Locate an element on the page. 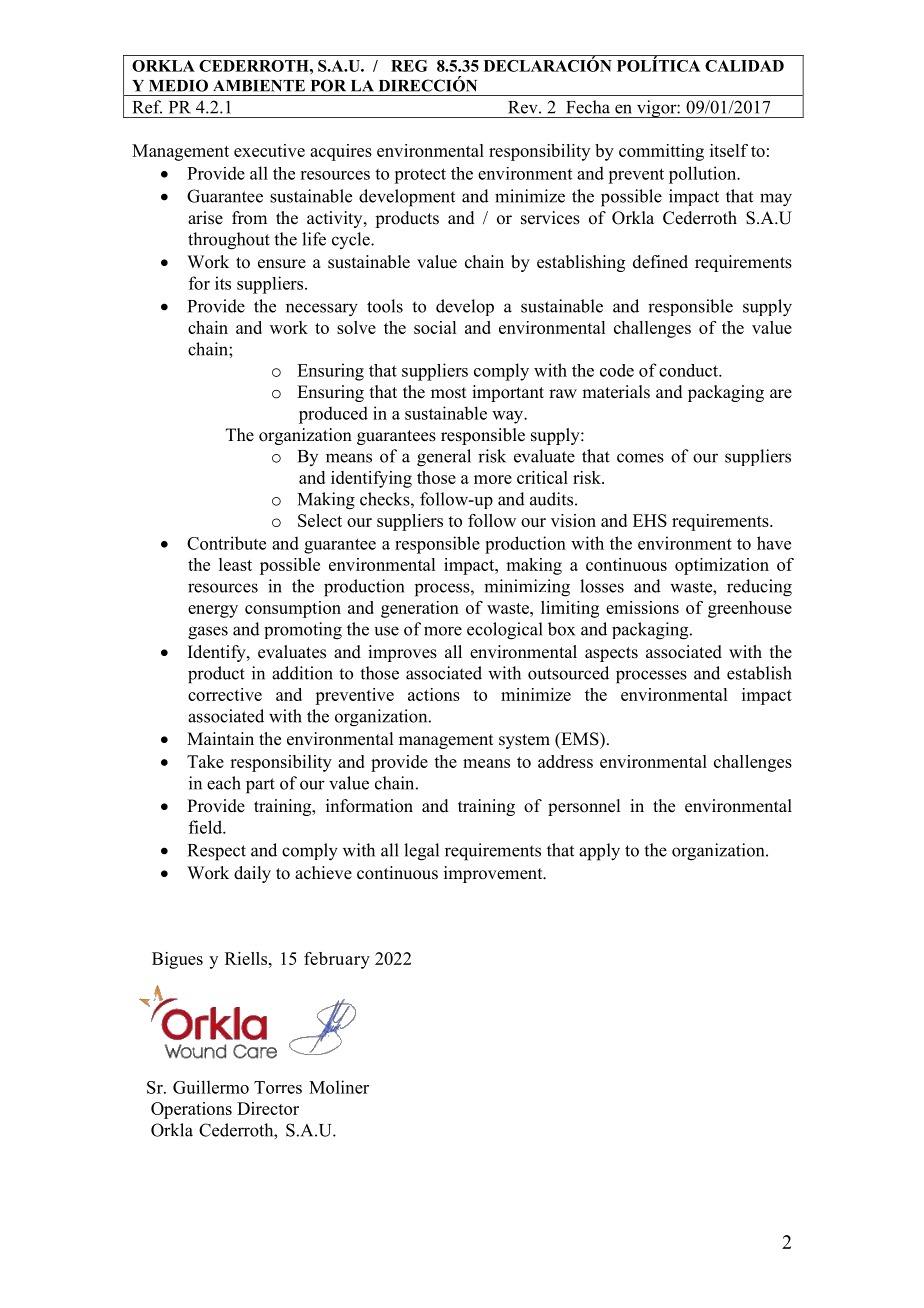 The image size is (924, 1308). Torres is located at coordinates (278, 1087).
